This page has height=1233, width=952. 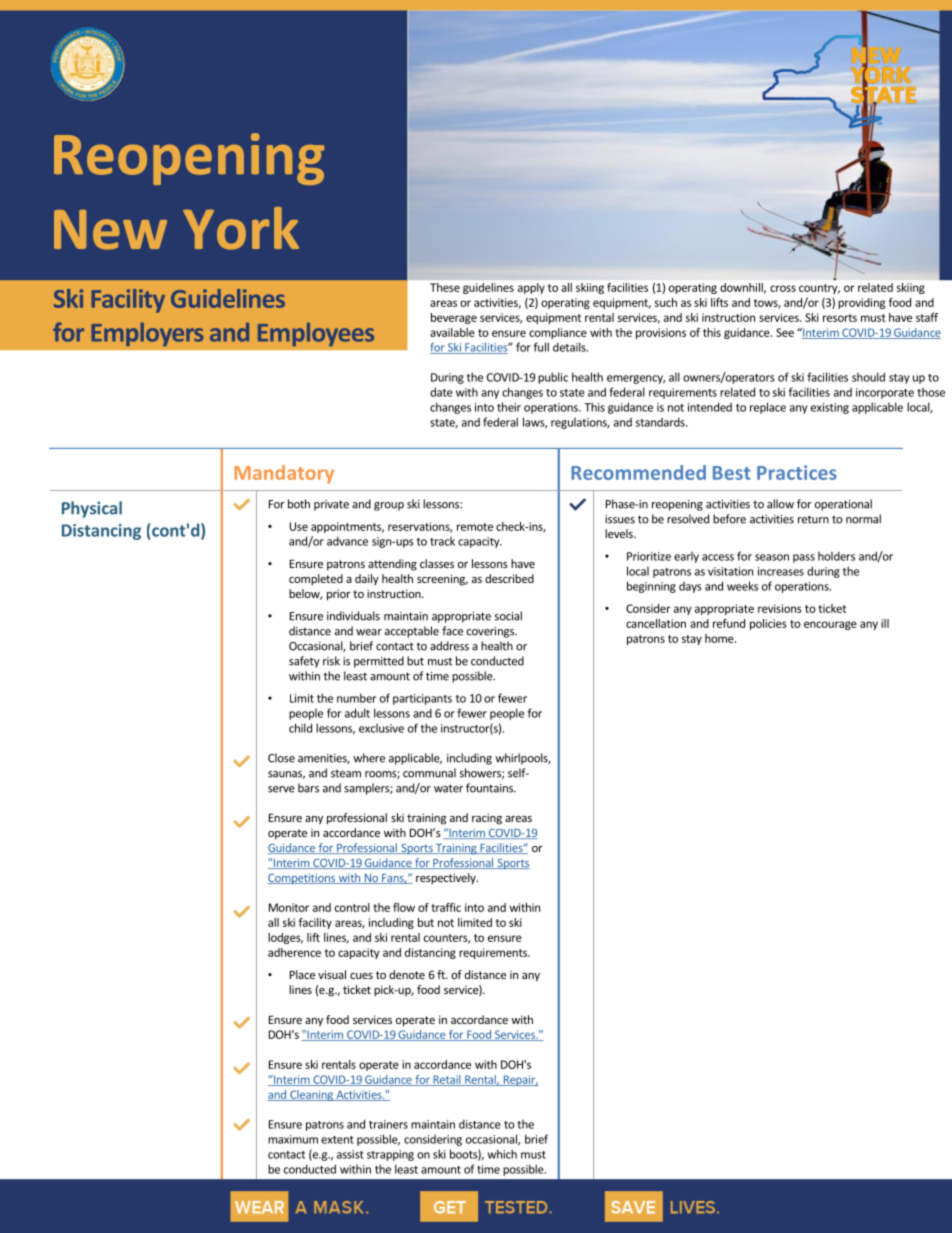 What do you see at coordinates (293, 1139) in the page?
I see `maximum` at bounding box center [293, 1139].
